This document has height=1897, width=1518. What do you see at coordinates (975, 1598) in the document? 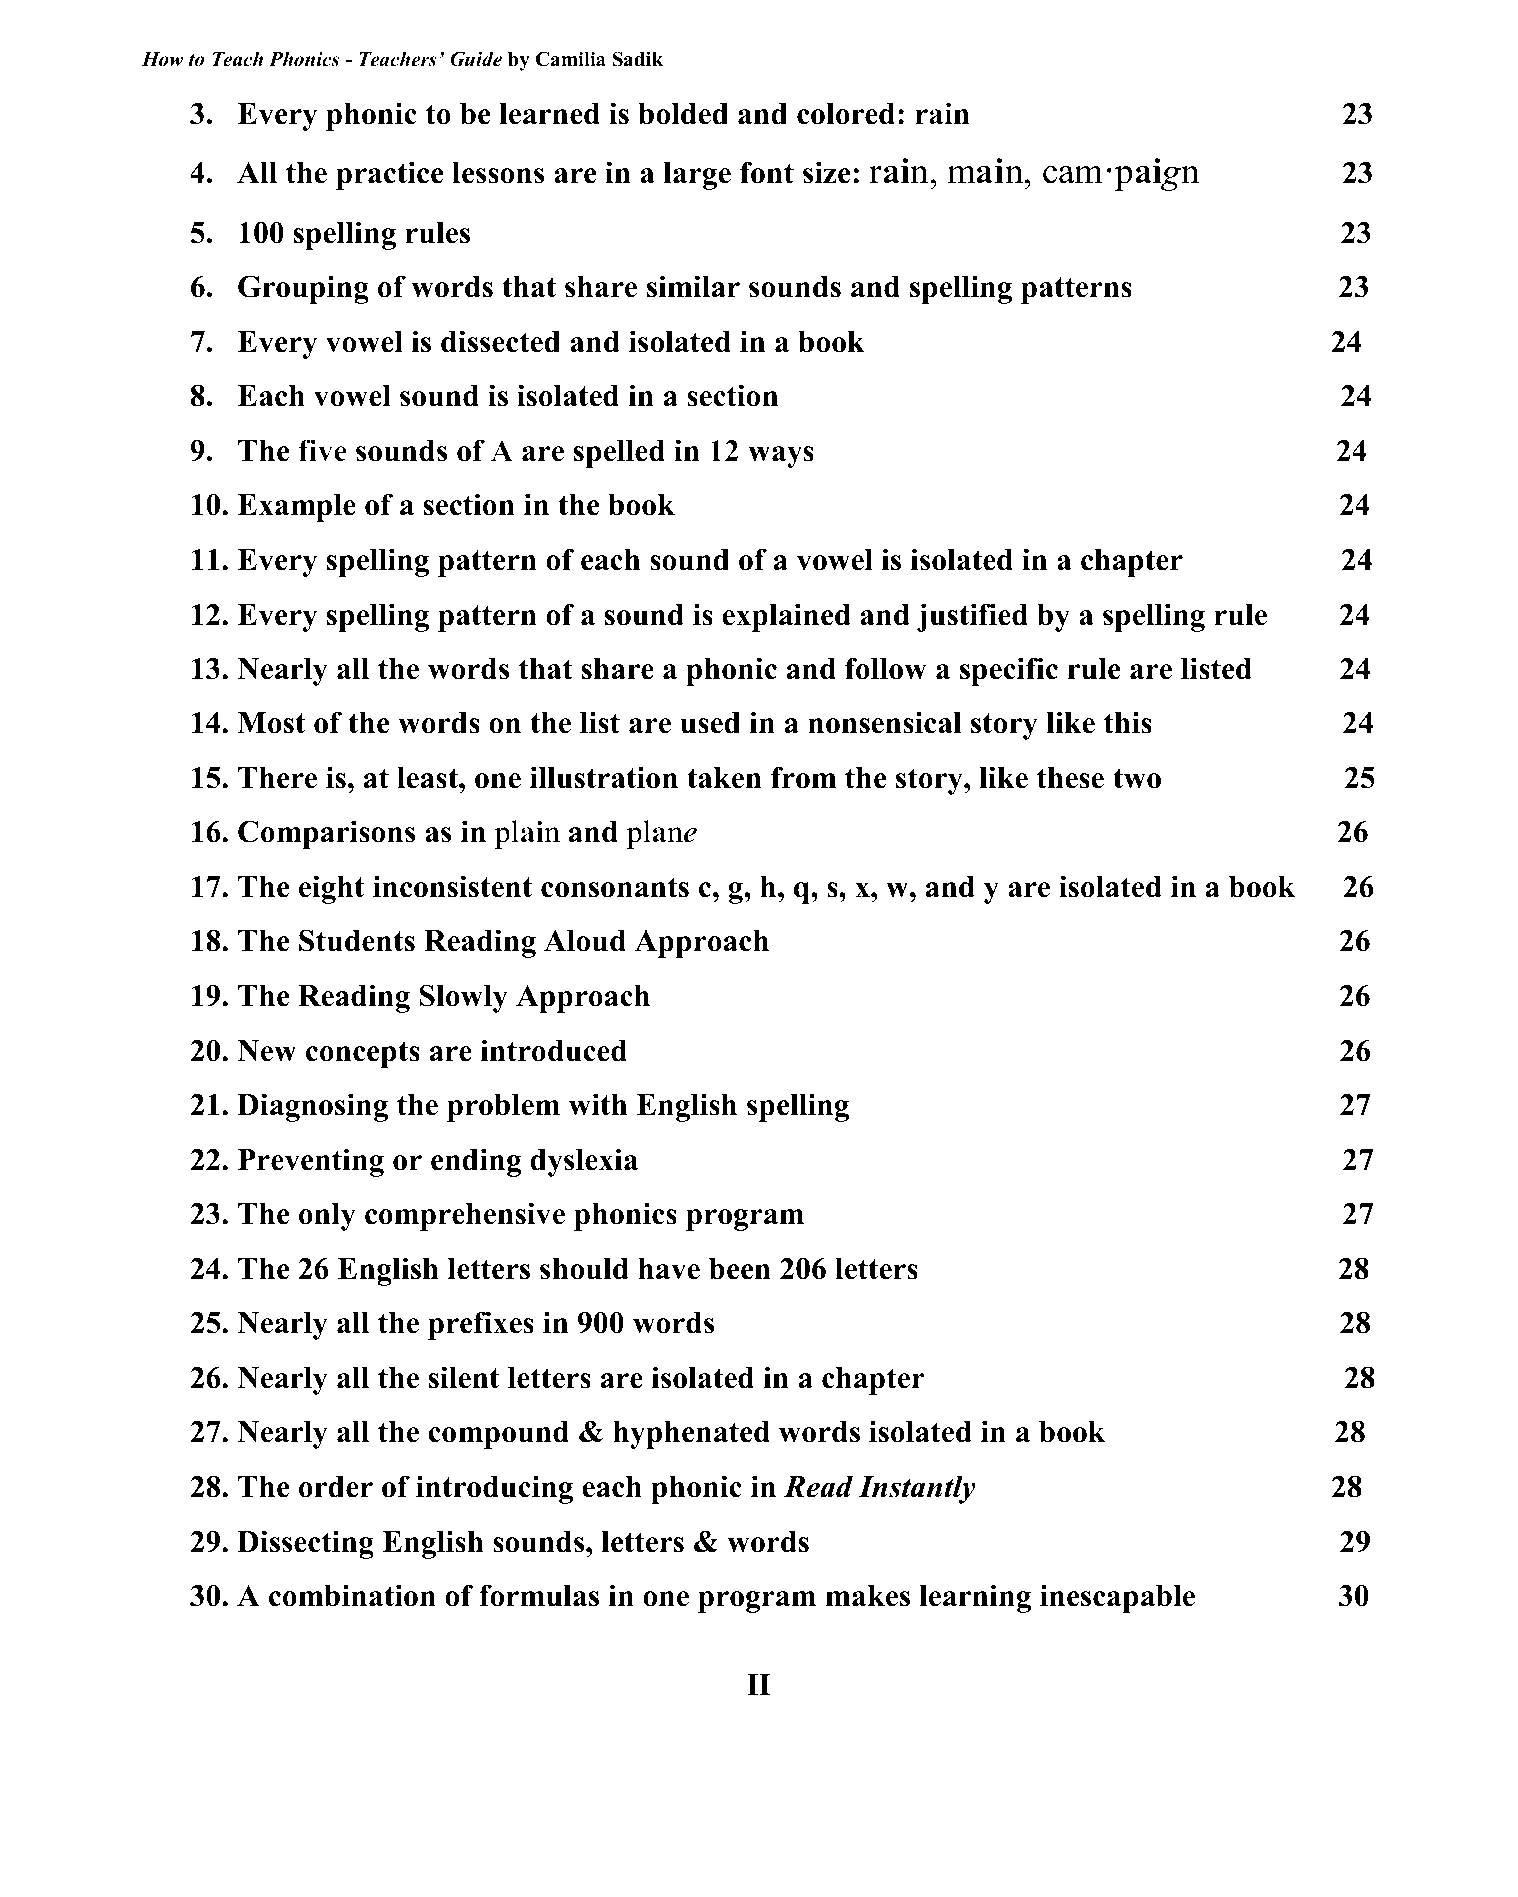
I see `learning` at bounding box center [975, 1598].
